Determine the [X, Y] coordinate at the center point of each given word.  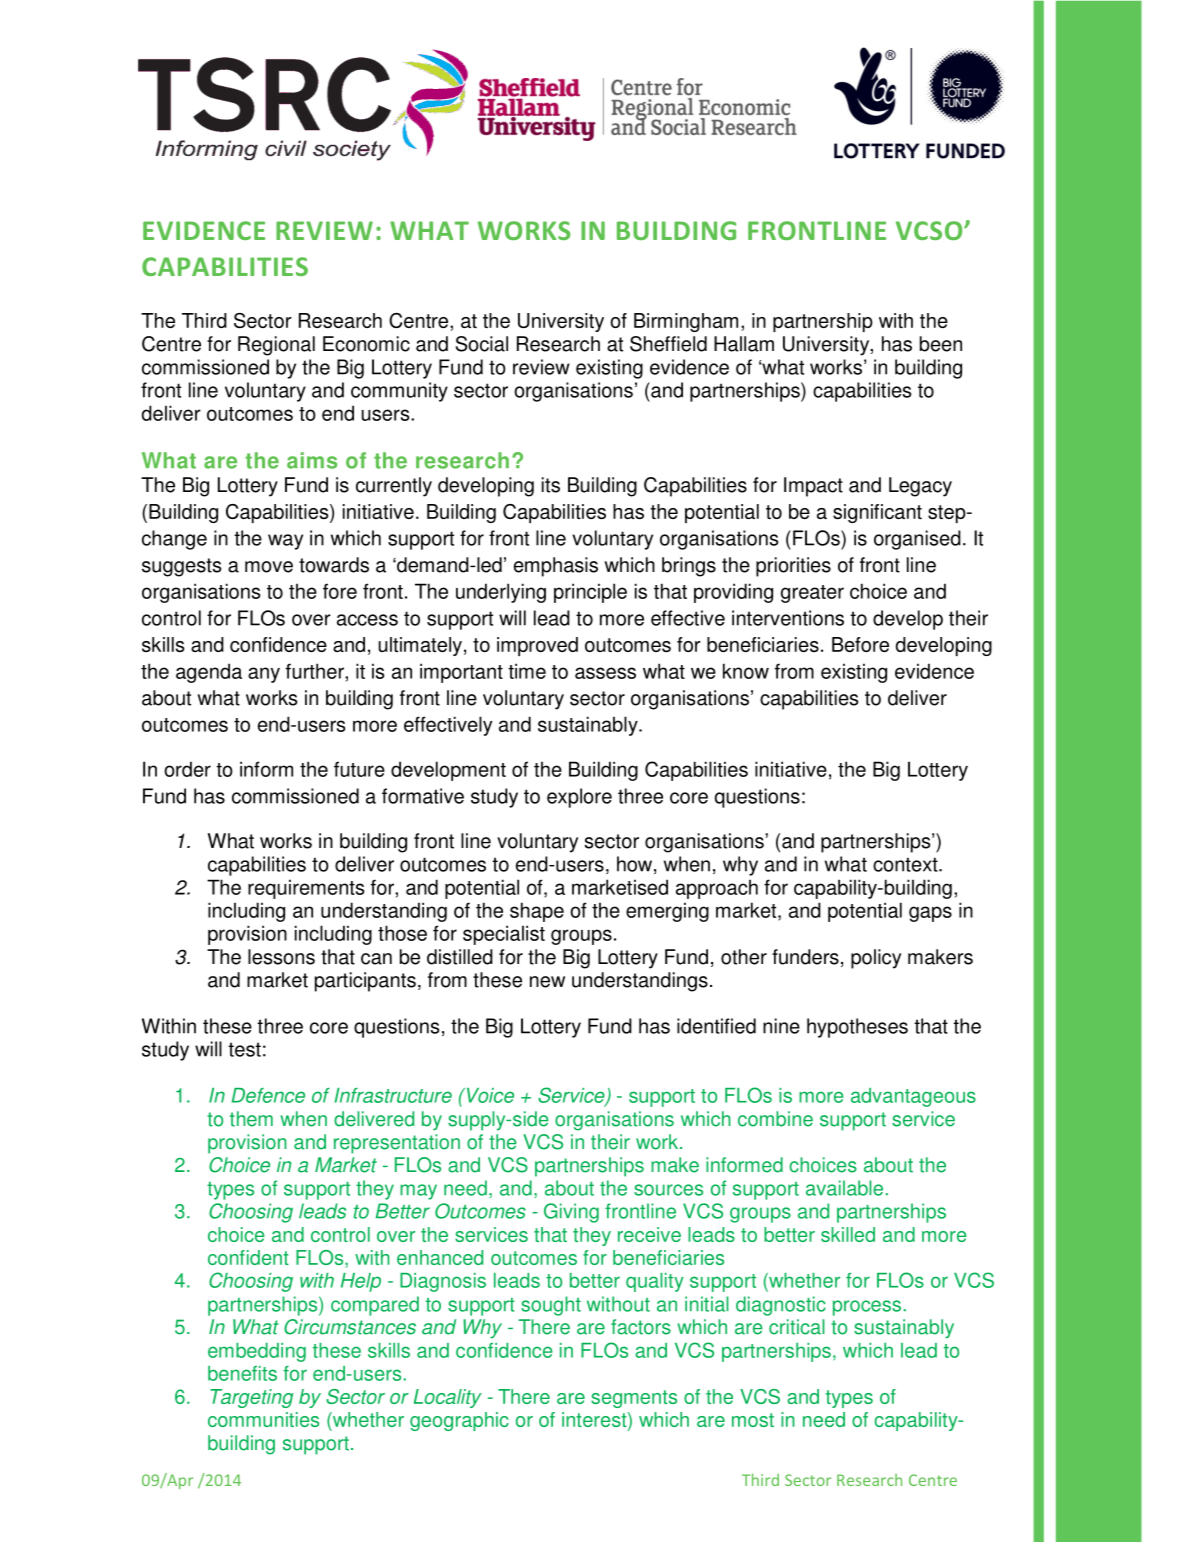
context [906, 864]
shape [537, 912]
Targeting [251, 1398]
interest [595, 1421]
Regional [276, 346]
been [941, 344]
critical [797, 1327]
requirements [306, 889]
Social [482, 344]
